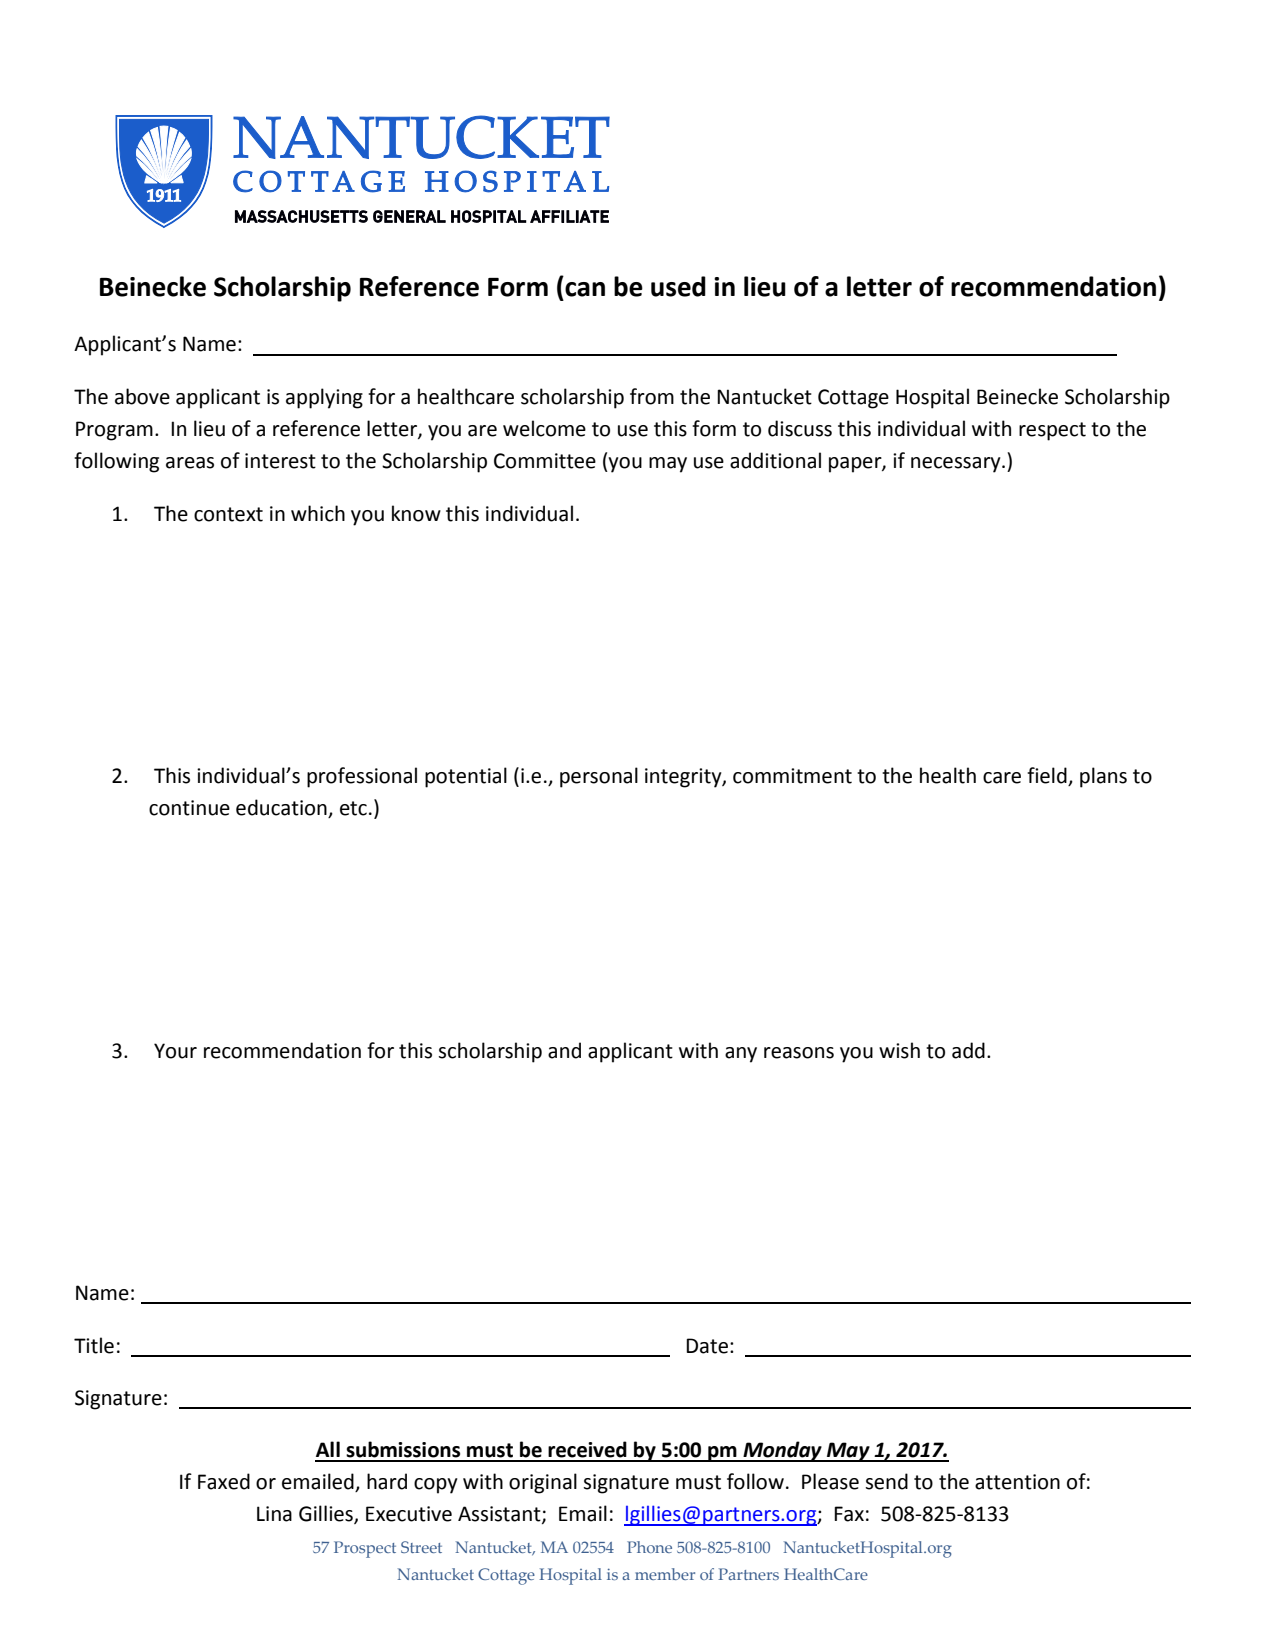  I want to click on used, so click(678, 286).
